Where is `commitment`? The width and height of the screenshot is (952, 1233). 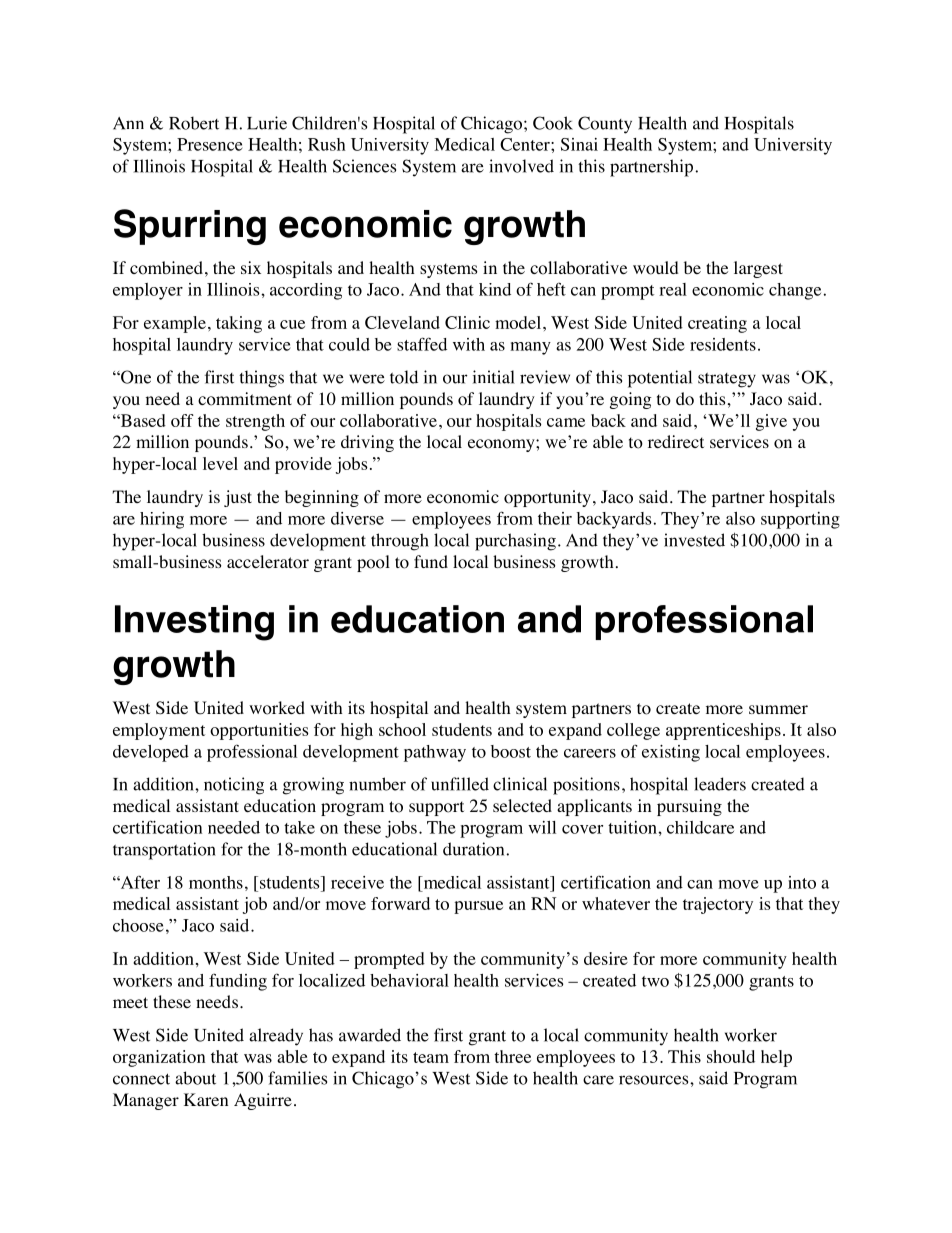 commitment is located at coordinates (245, 399).
